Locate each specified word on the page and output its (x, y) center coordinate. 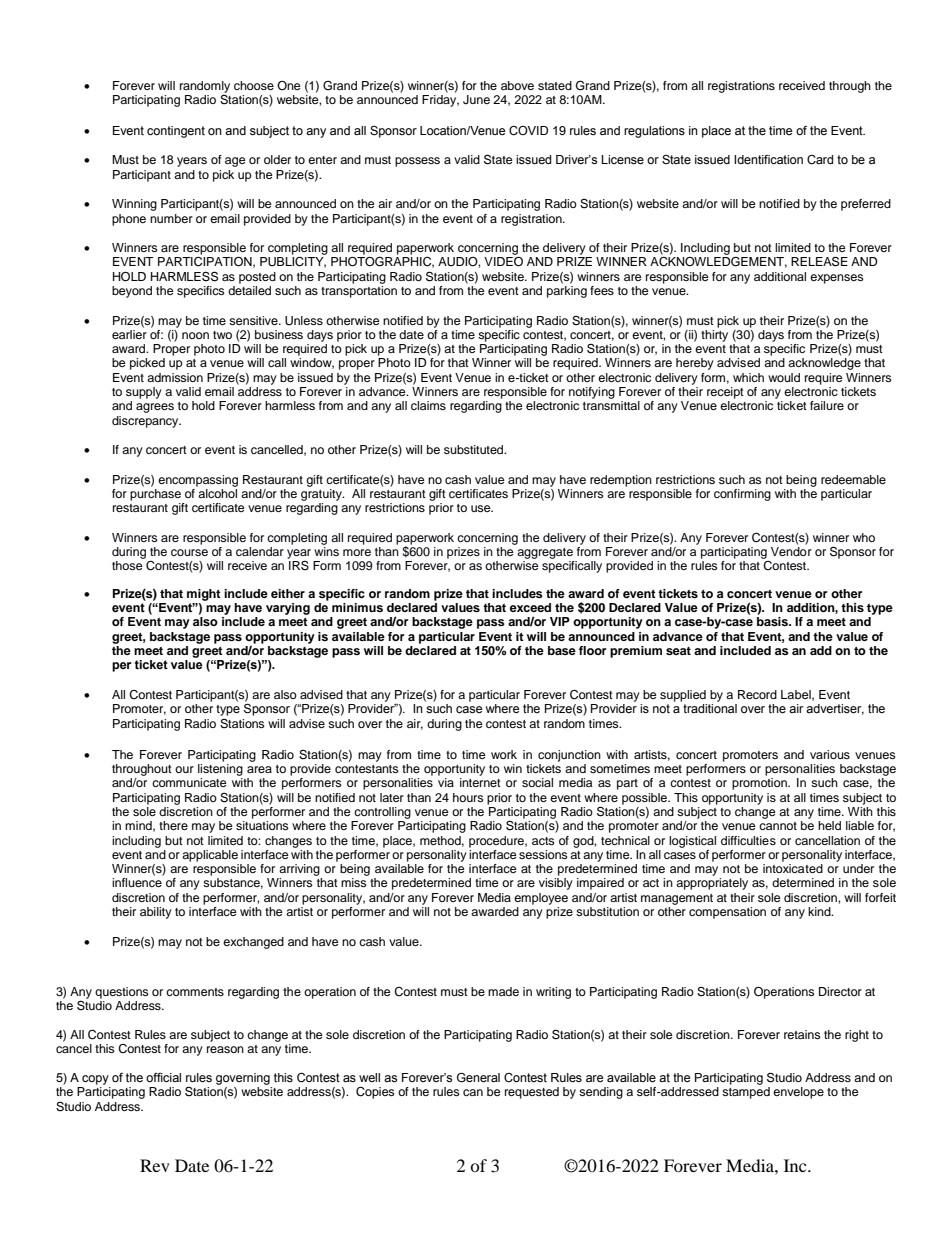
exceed (530, 607)
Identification (768, 160)
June (476, 100)
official (163, 1078)
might (204, 595)
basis (773, 621)
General (478, 1078)
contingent (176, 132)
